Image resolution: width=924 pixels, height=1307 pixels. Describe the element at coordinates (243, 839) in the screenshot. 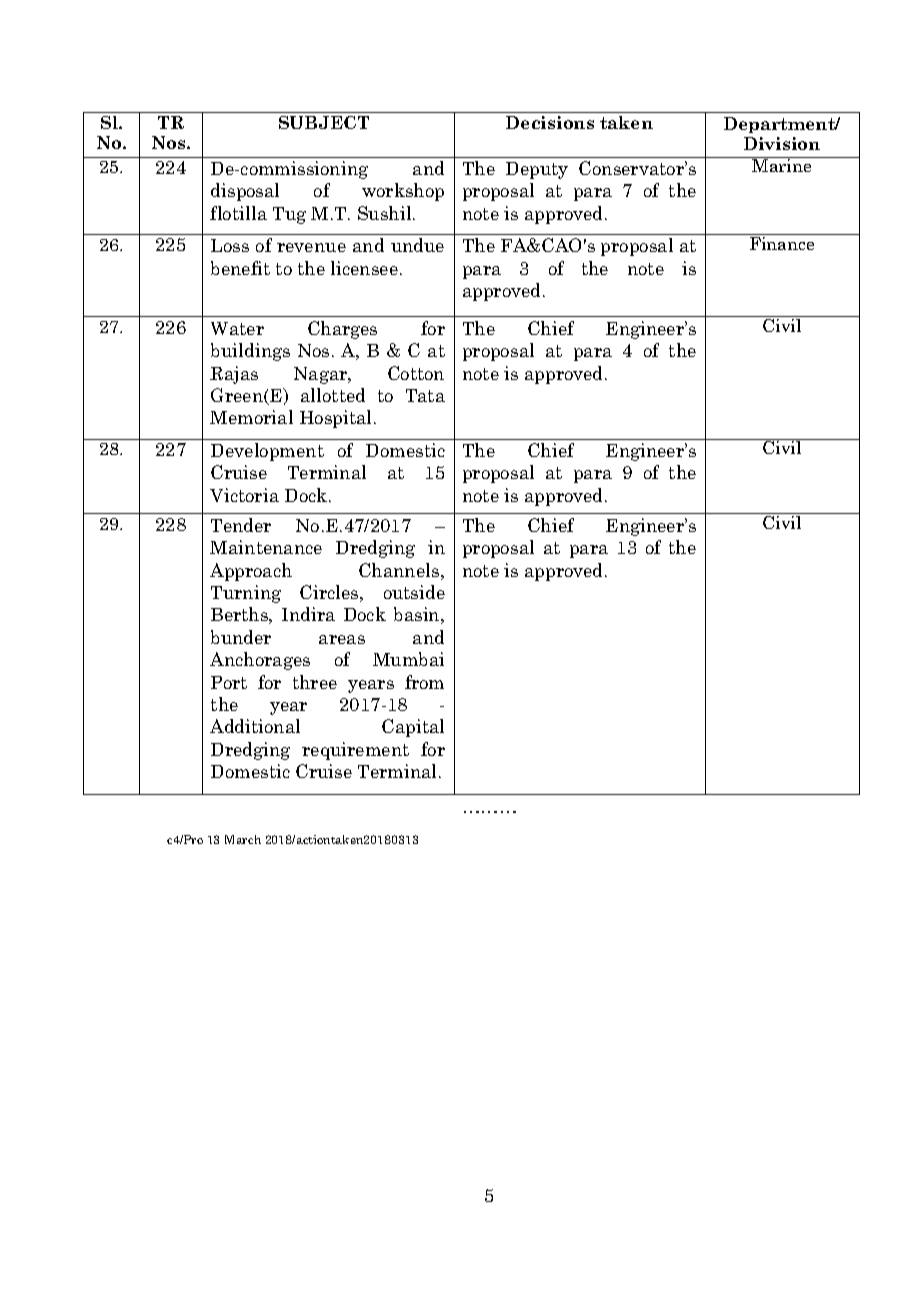

I see `March` at that location.
